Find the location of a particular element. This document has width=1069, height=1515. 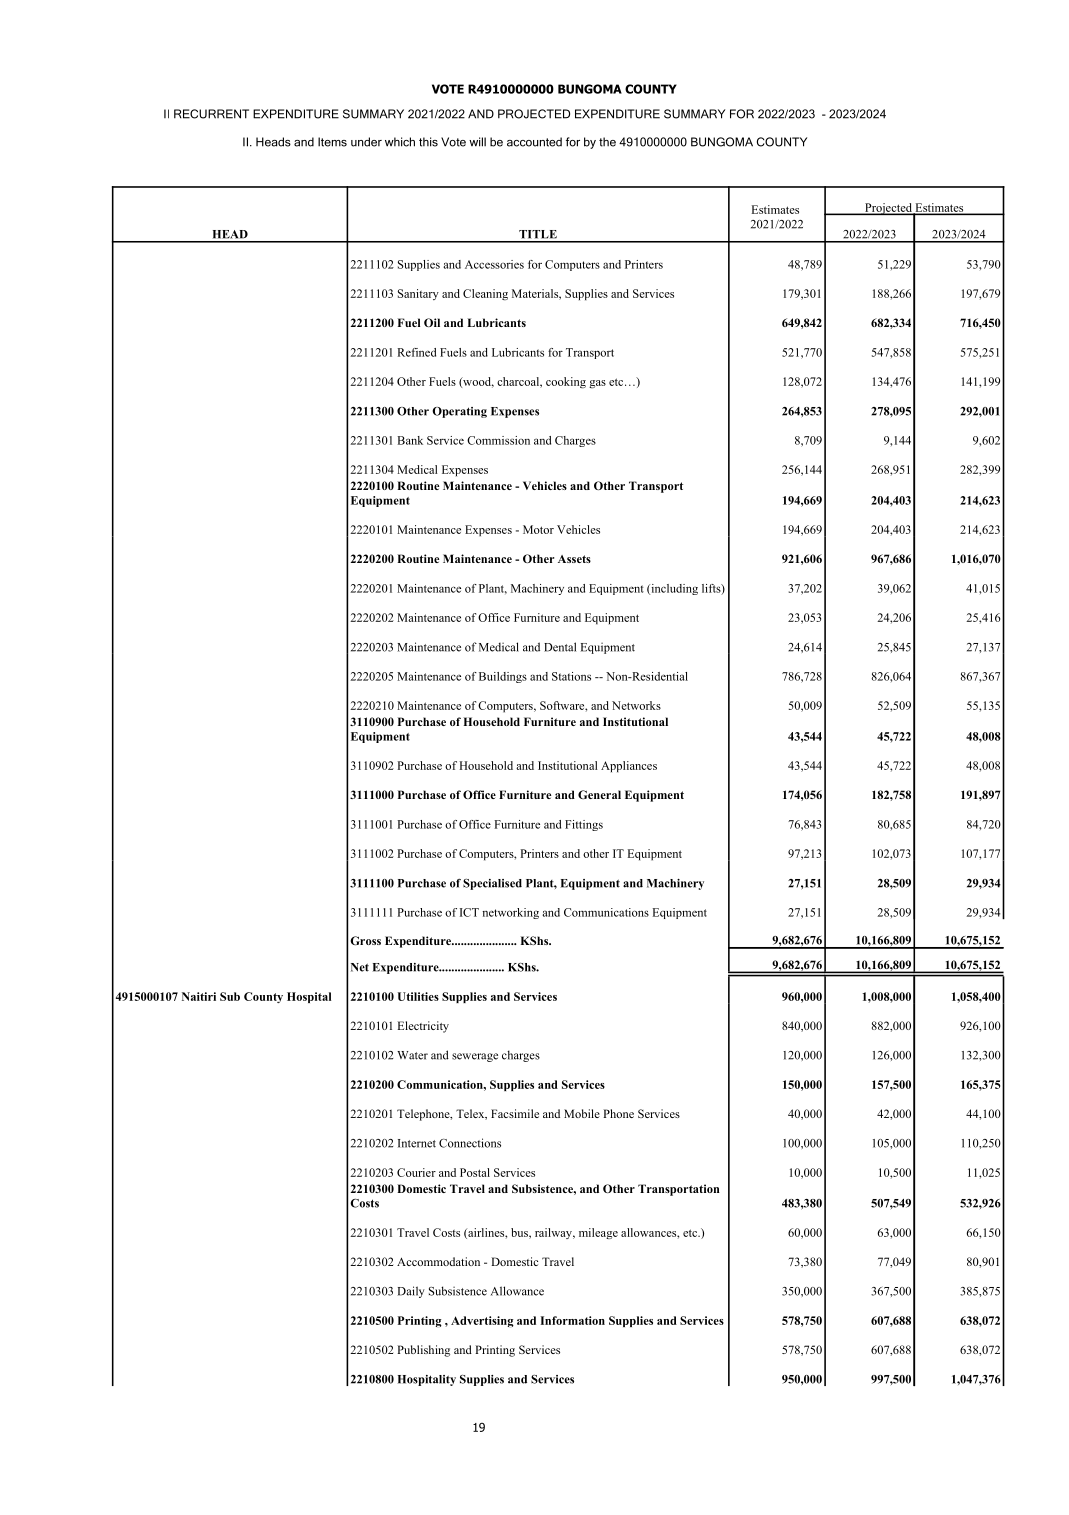

Publishing is located at coordinates (423, 1351).
